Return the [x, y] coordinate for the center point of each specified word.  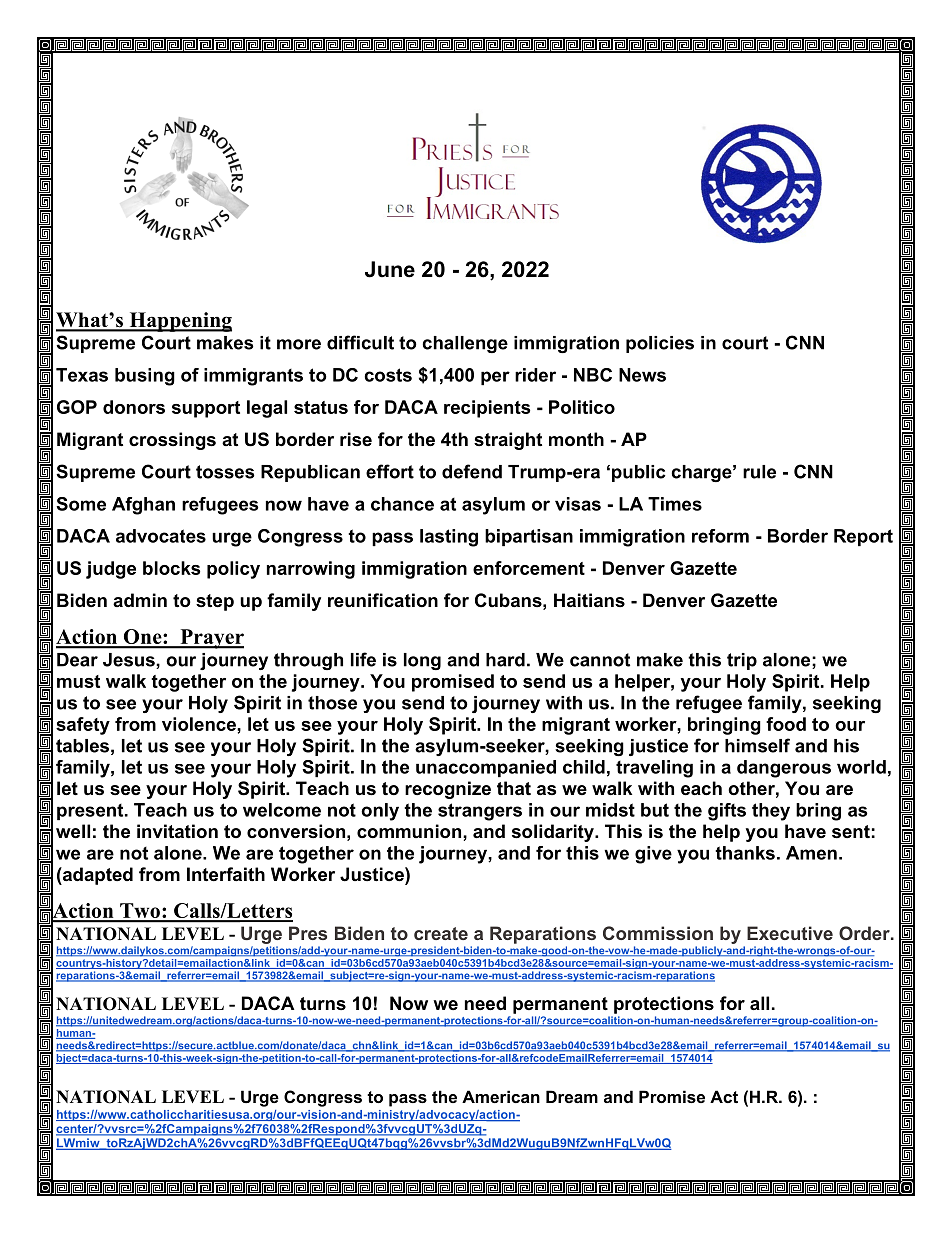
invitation [177, 831]
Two [140, 912]
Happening [179, 322]
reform [720, 536]
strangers [480, 812]
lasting [449, 538]
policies [660, 344]
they [771, 812]
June [390, 269]
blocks [171, 568]
